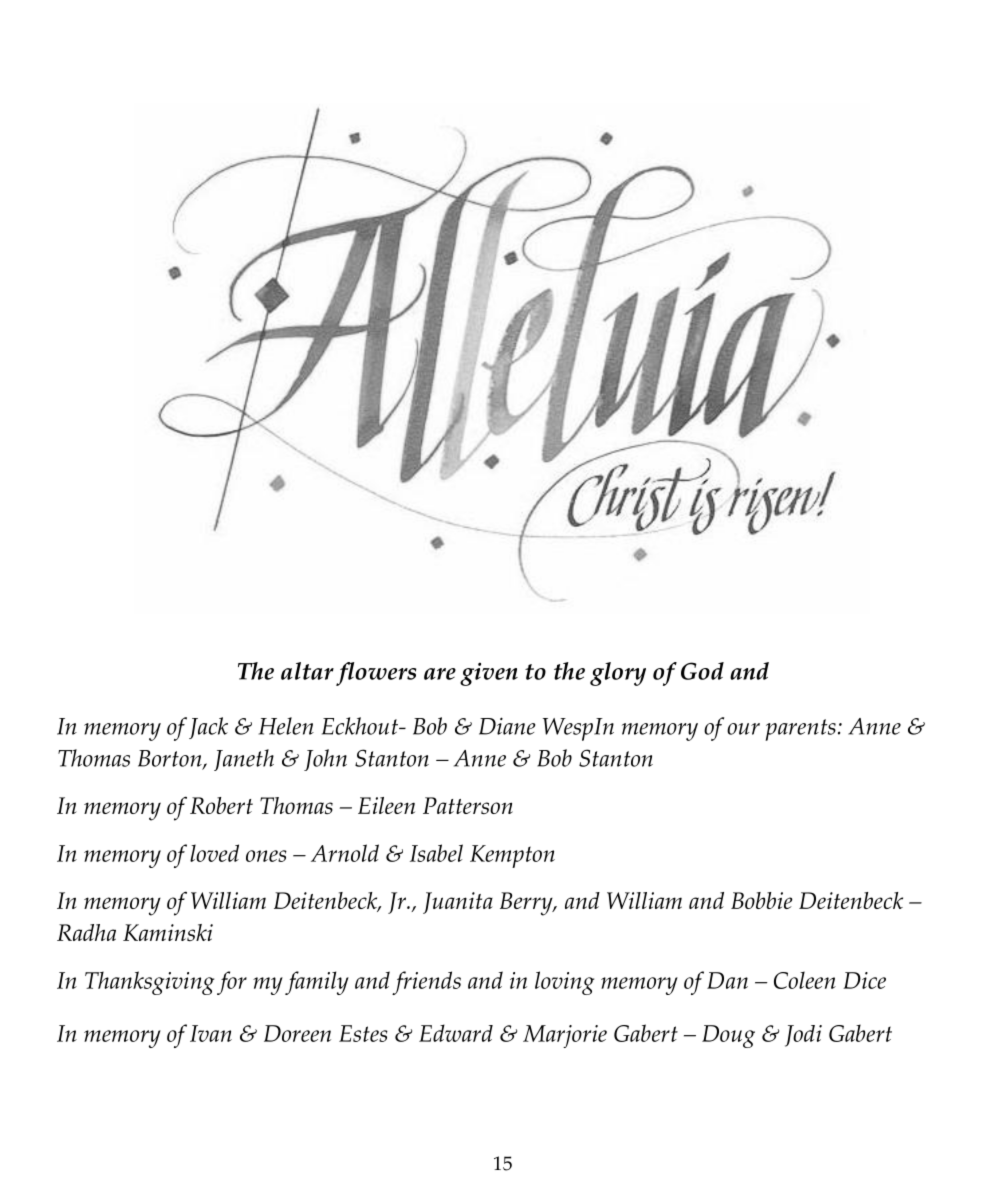  What do you see at coordinates (702, 671) in the screenshot?
I see `God` at bounding box center [702, 671].
